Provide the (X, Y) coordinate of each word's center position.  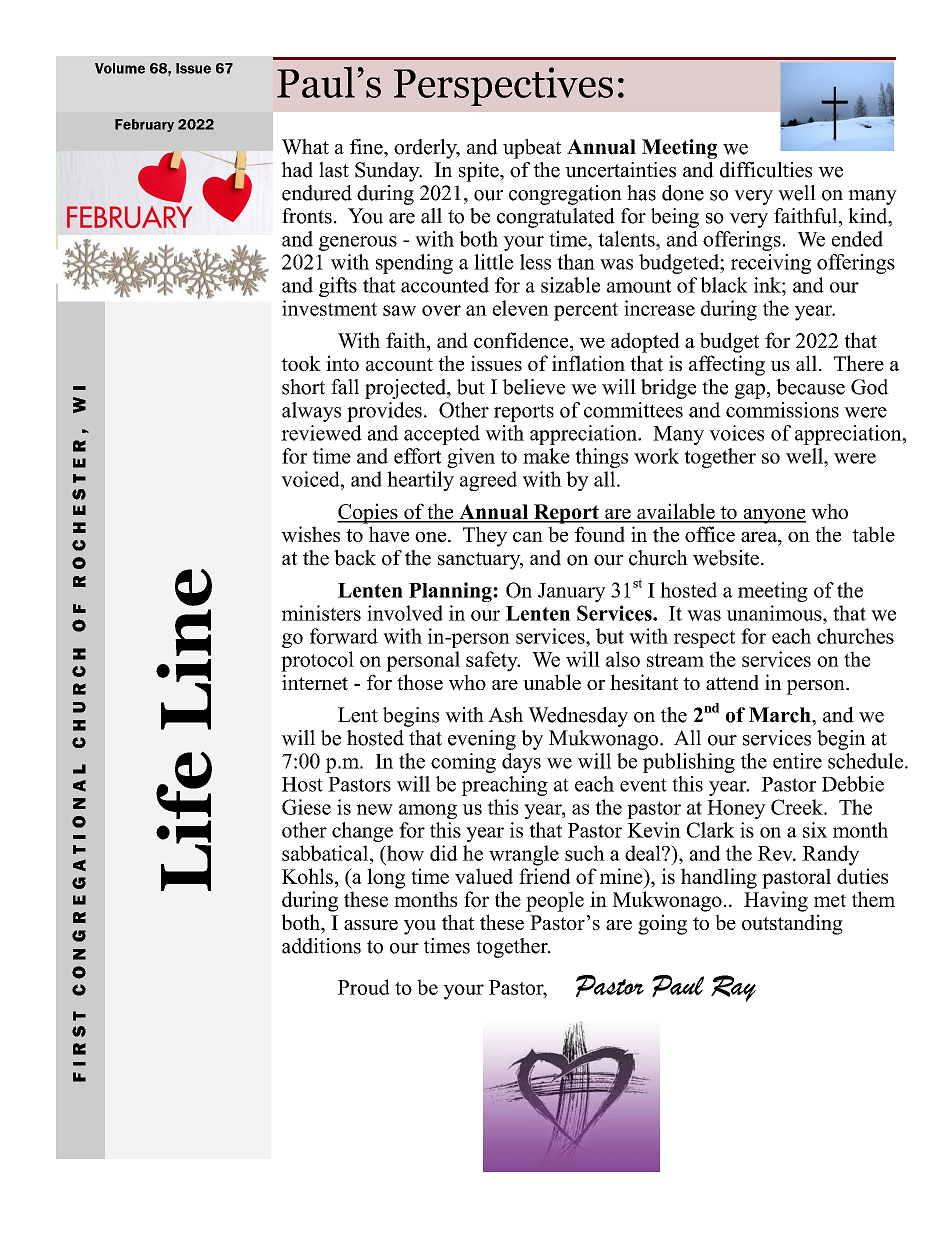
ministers (321, 613)
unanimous (775, 613)
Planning (451, 592)
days (521, 763)
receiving (771, 264)
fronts (307, 216)
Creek (798, 807)
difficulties (766, 170)
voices (736, 433)
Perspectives (503, 86)
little (493, 262)
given (471, 458)
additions (321, 946)
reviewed (321, 433)
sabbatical (326, 853)
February (144, 125)
